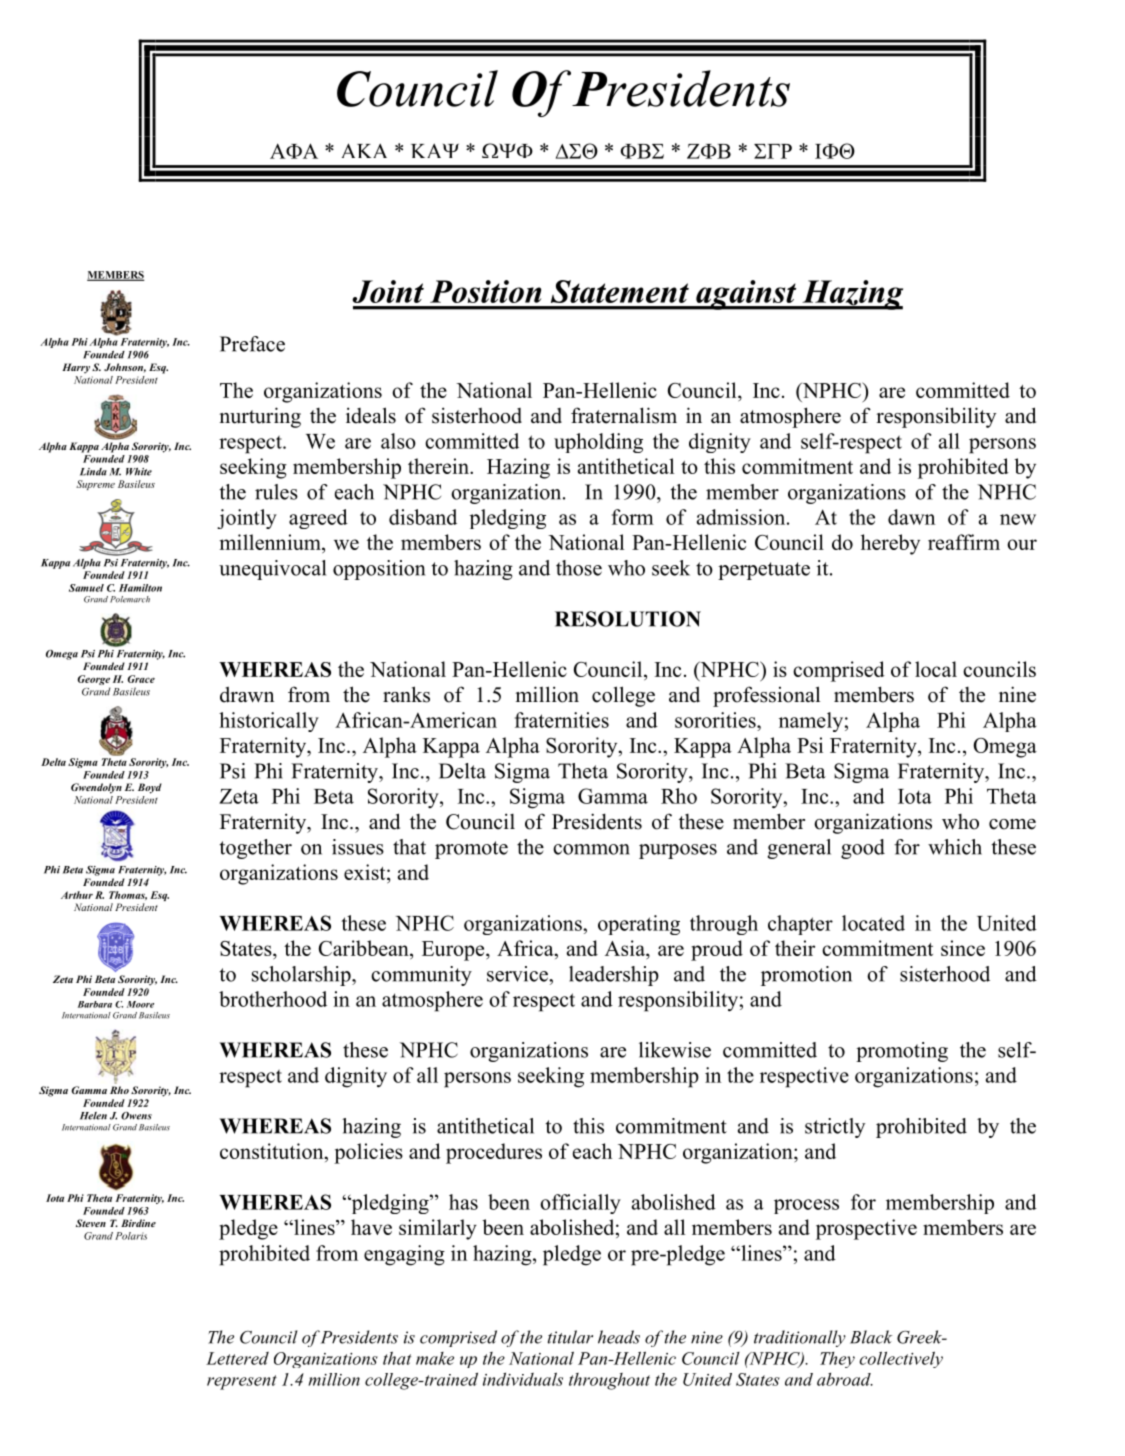  Describe the element at coordinates (252, 344) in the page. I see `Preface` at that location.
